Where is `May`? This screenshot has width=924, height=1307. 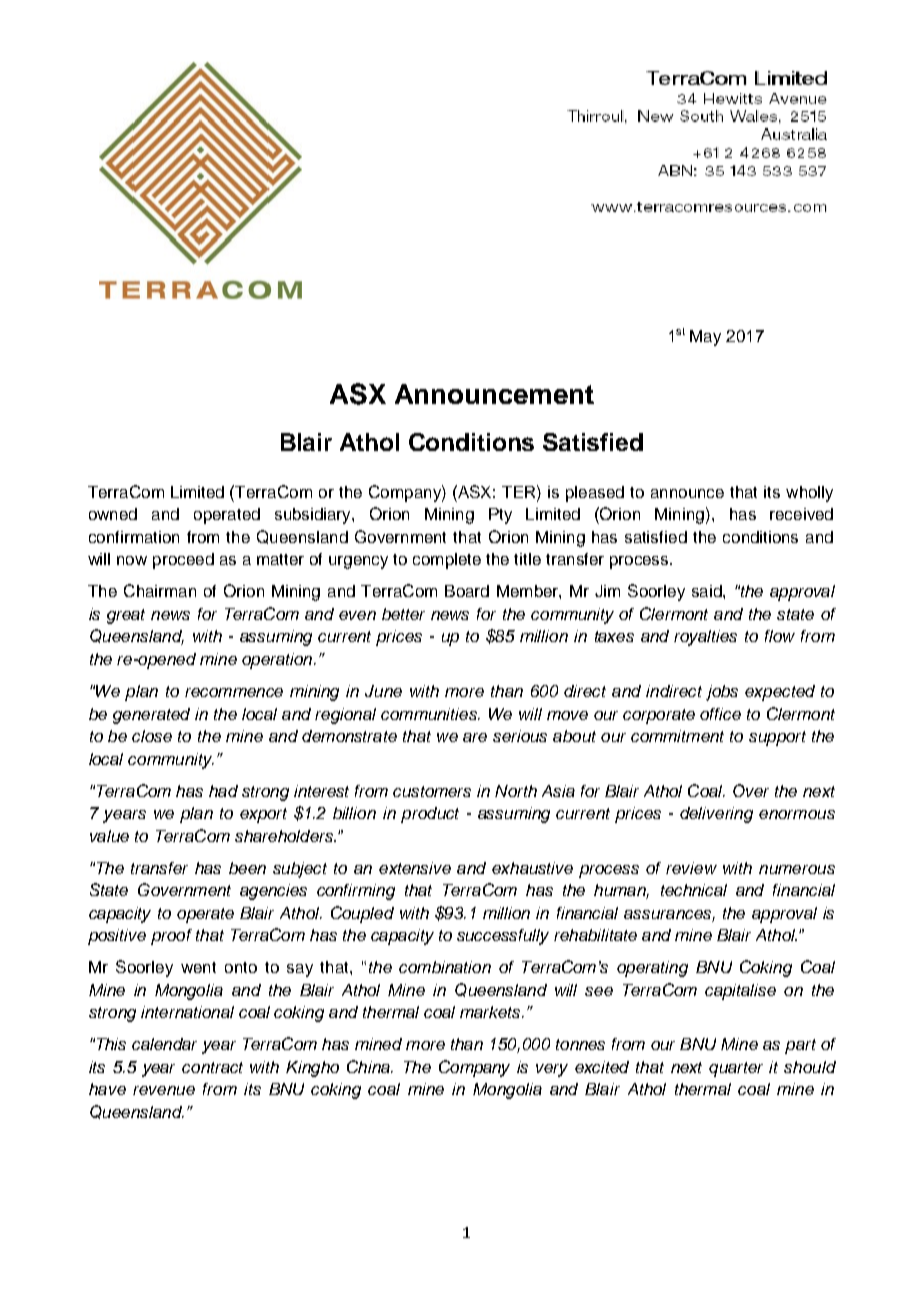
May is located at coordinates (705, 338).
